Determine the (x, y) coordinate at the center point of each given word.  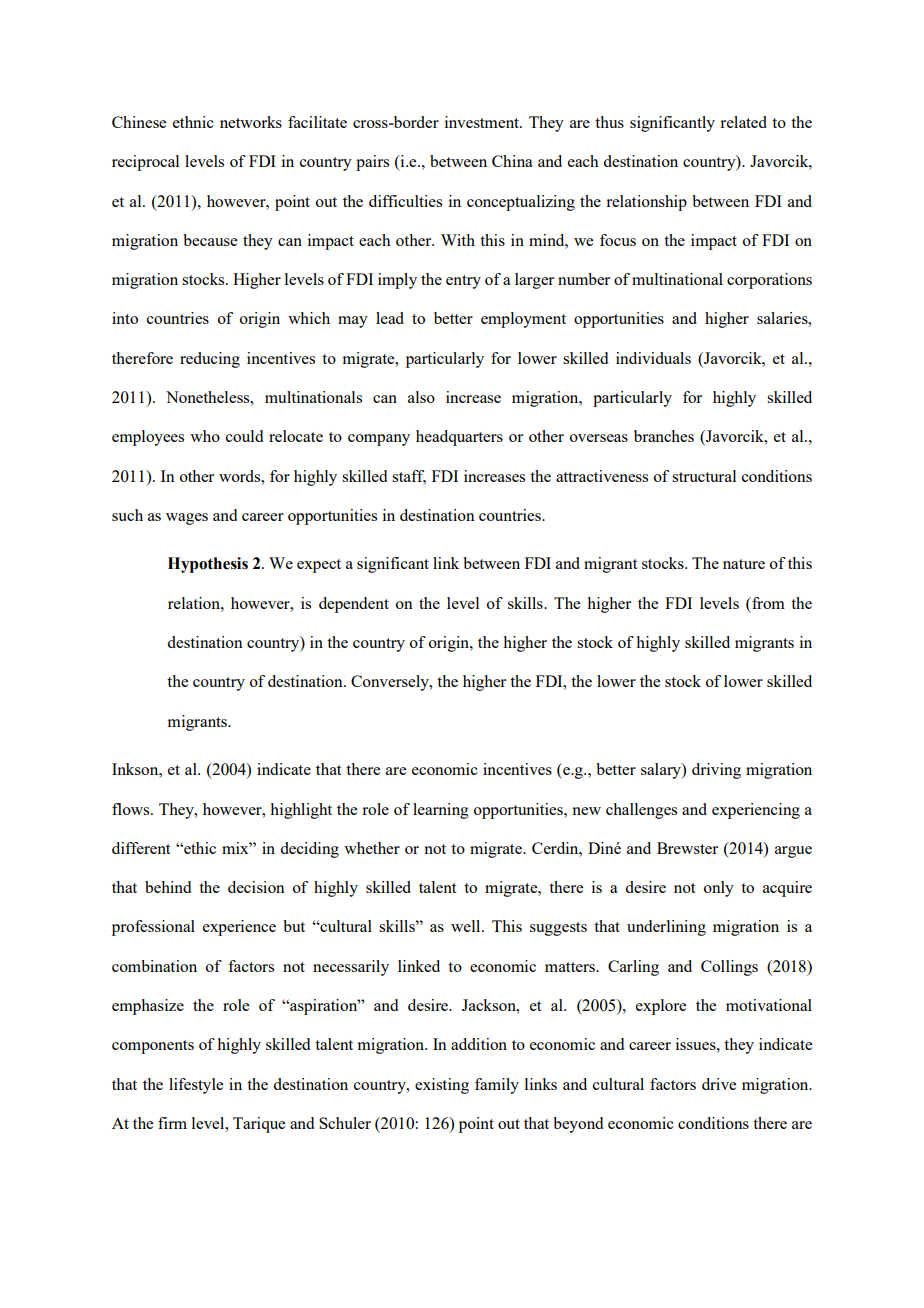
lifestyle (196, 1086)
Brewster (687, 848)
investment (483, 122)
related (743, 122)
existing (442, 1086)
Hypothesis (208, 565)
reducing (210, 360)
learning (441, 811)
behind (168, 887)
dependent (354, 605)
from (767, 603)
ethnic (193, 122)
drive (719, 1084)
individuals (653, 358)
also (421, 397)
